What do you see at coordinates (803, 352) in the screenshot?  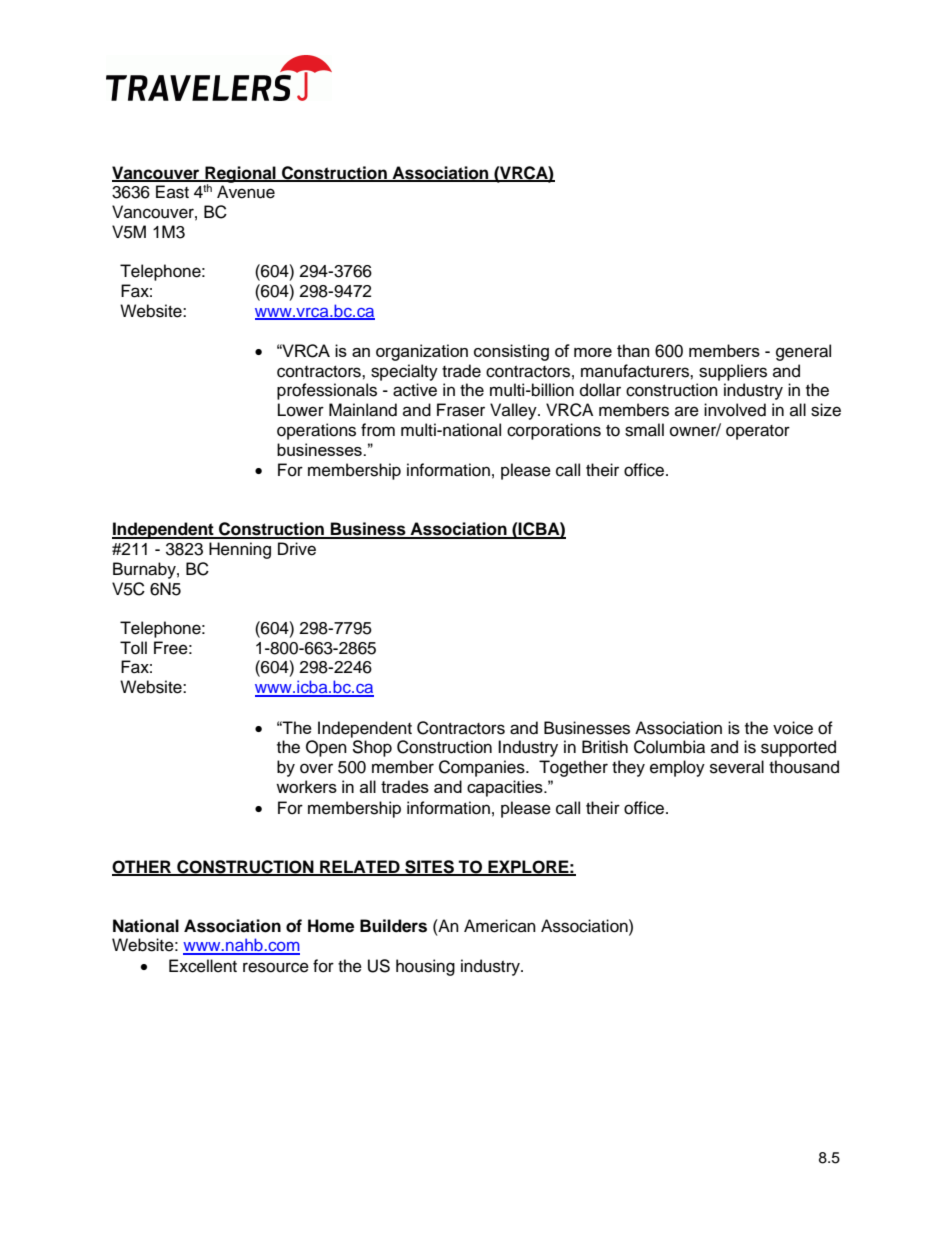 I see `general` at bounding box center [803, 352].
